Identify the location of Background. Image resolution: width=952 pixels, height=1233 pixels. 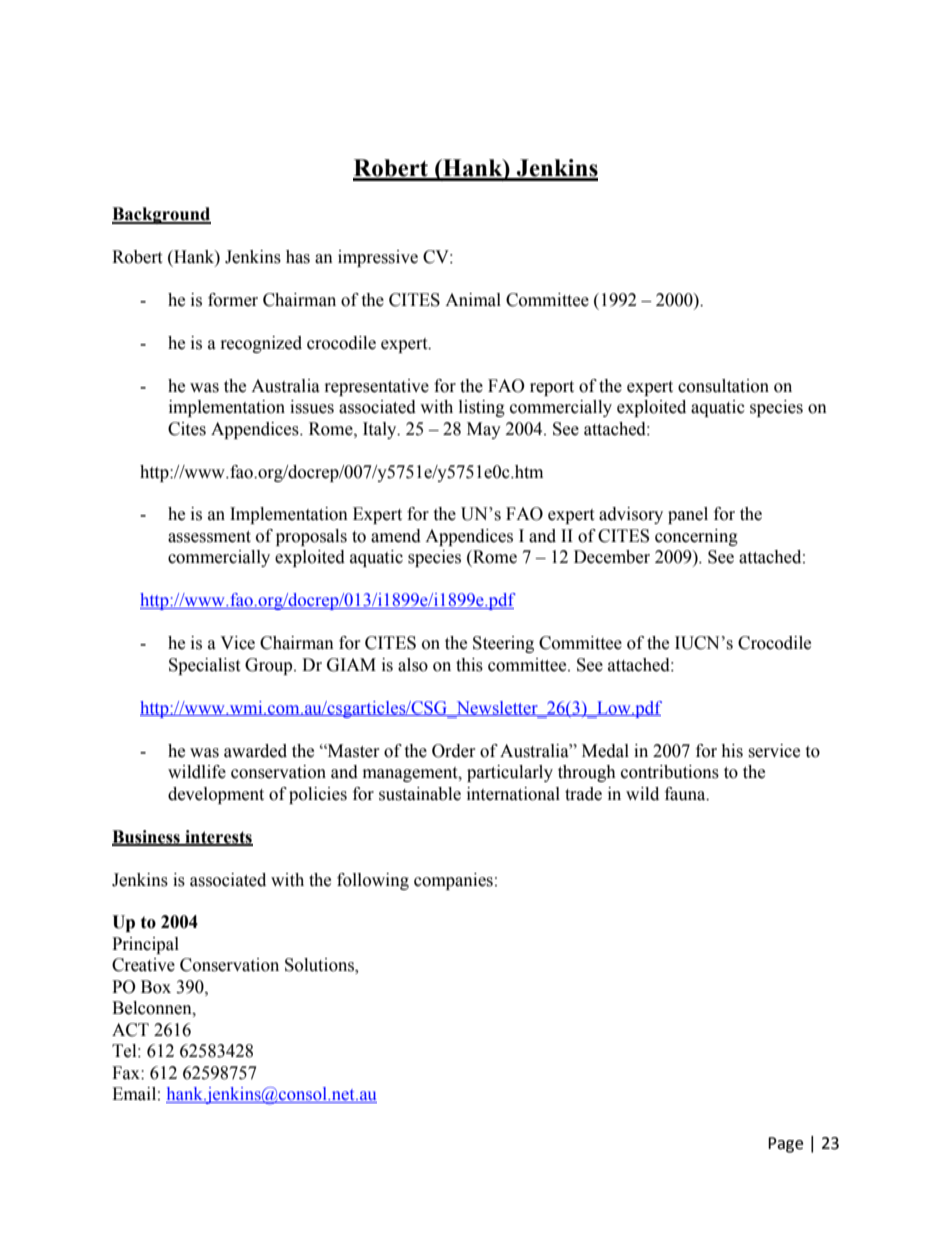
(161, 215).
